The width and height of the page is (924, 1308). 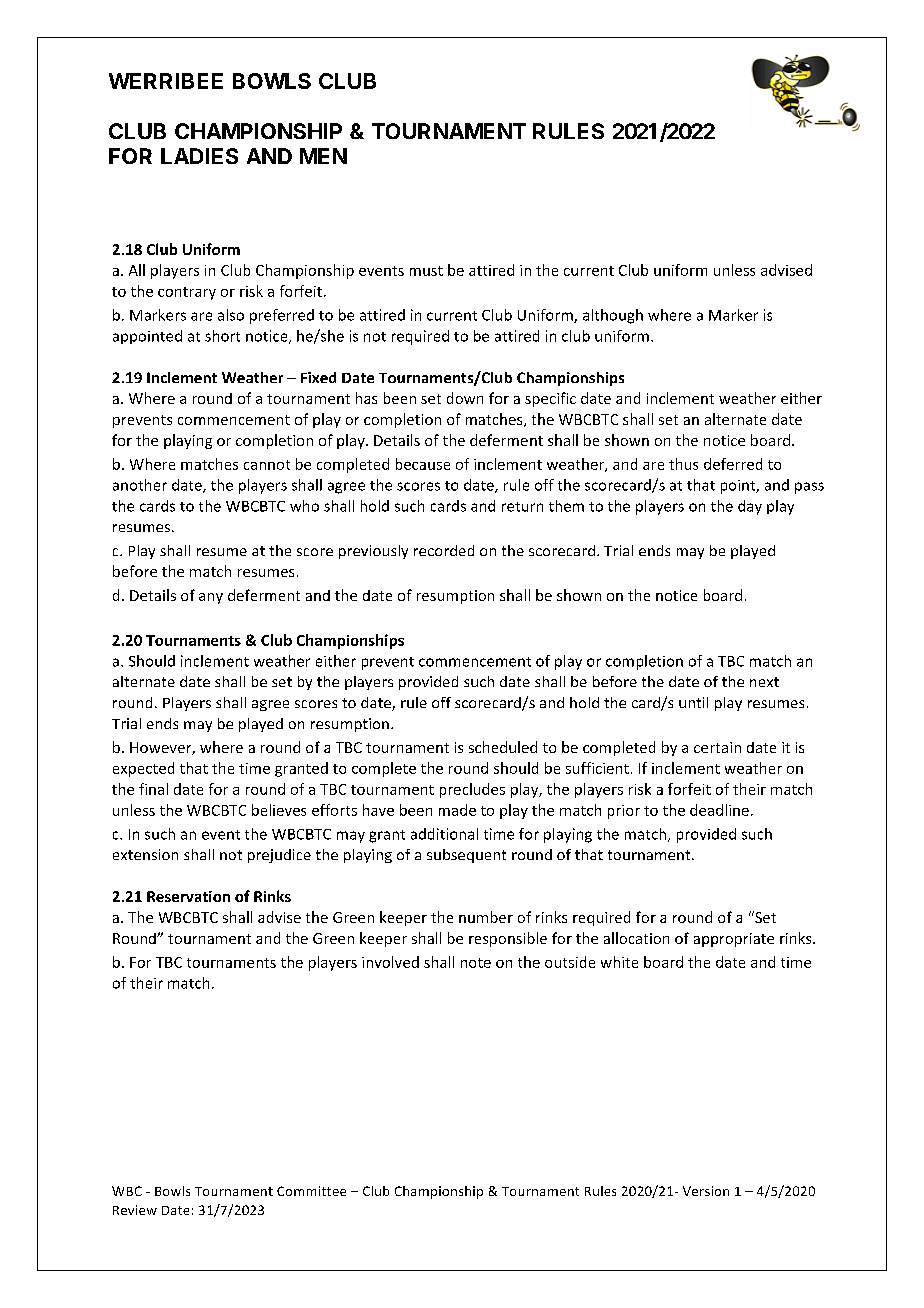 I want to click on must, so click(x=426, y=271).
